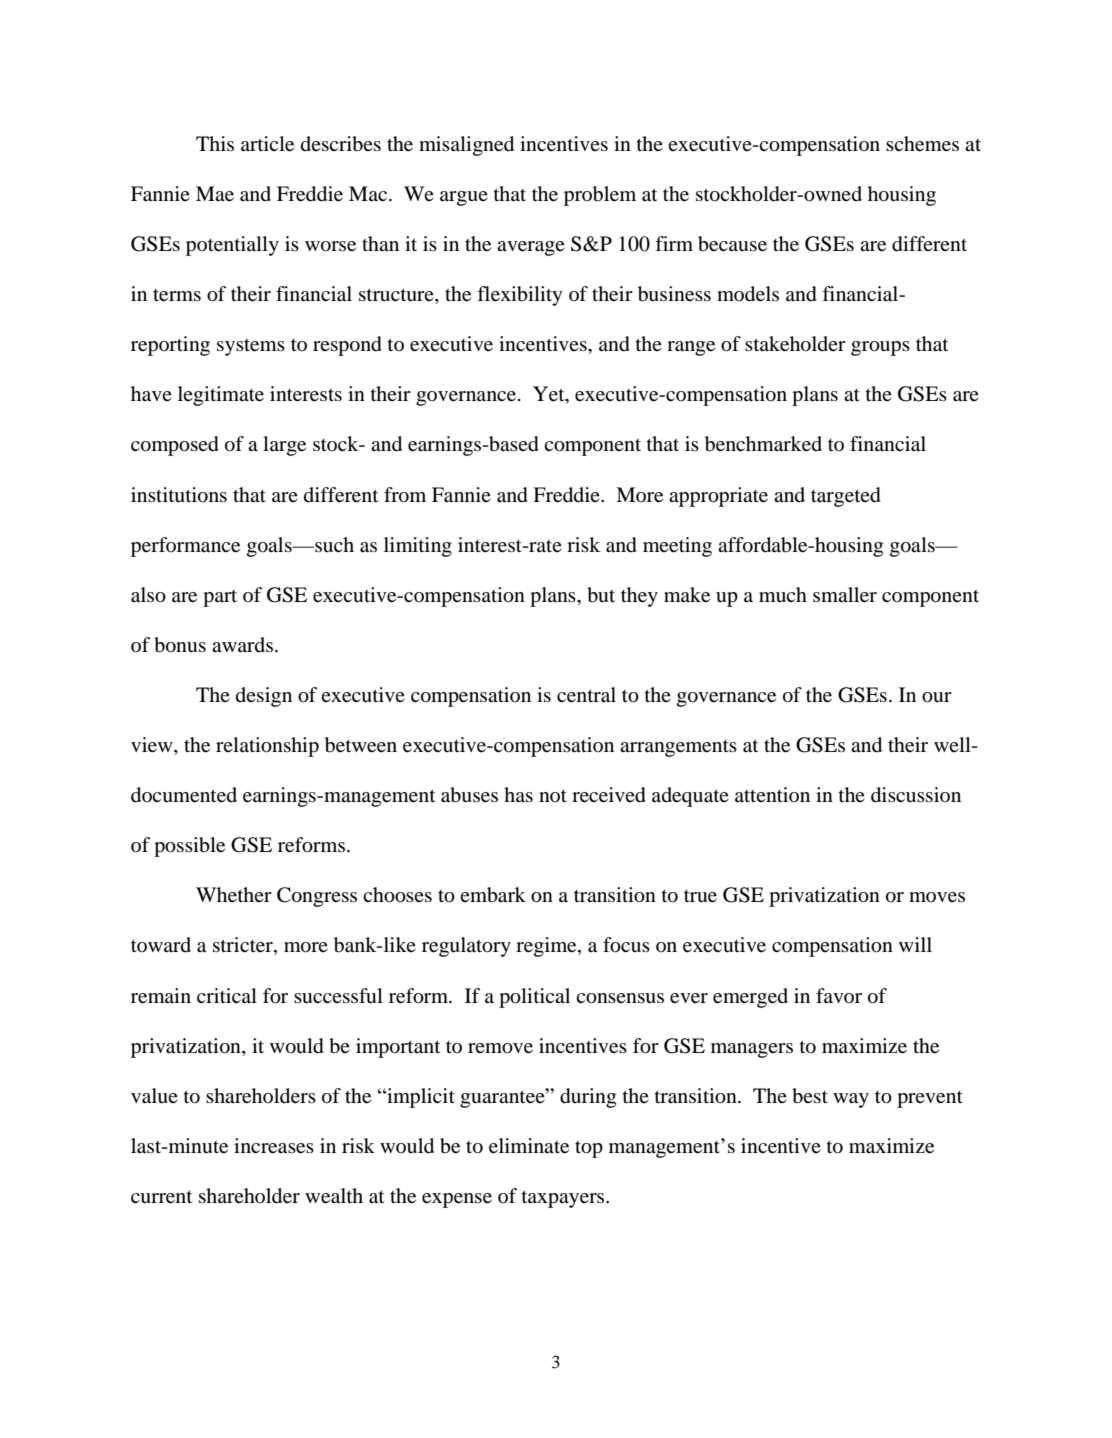  What do you see at coordinates (274, 1146) in the screenshot?
I see `increases` at bounding box center [274, 1146].
